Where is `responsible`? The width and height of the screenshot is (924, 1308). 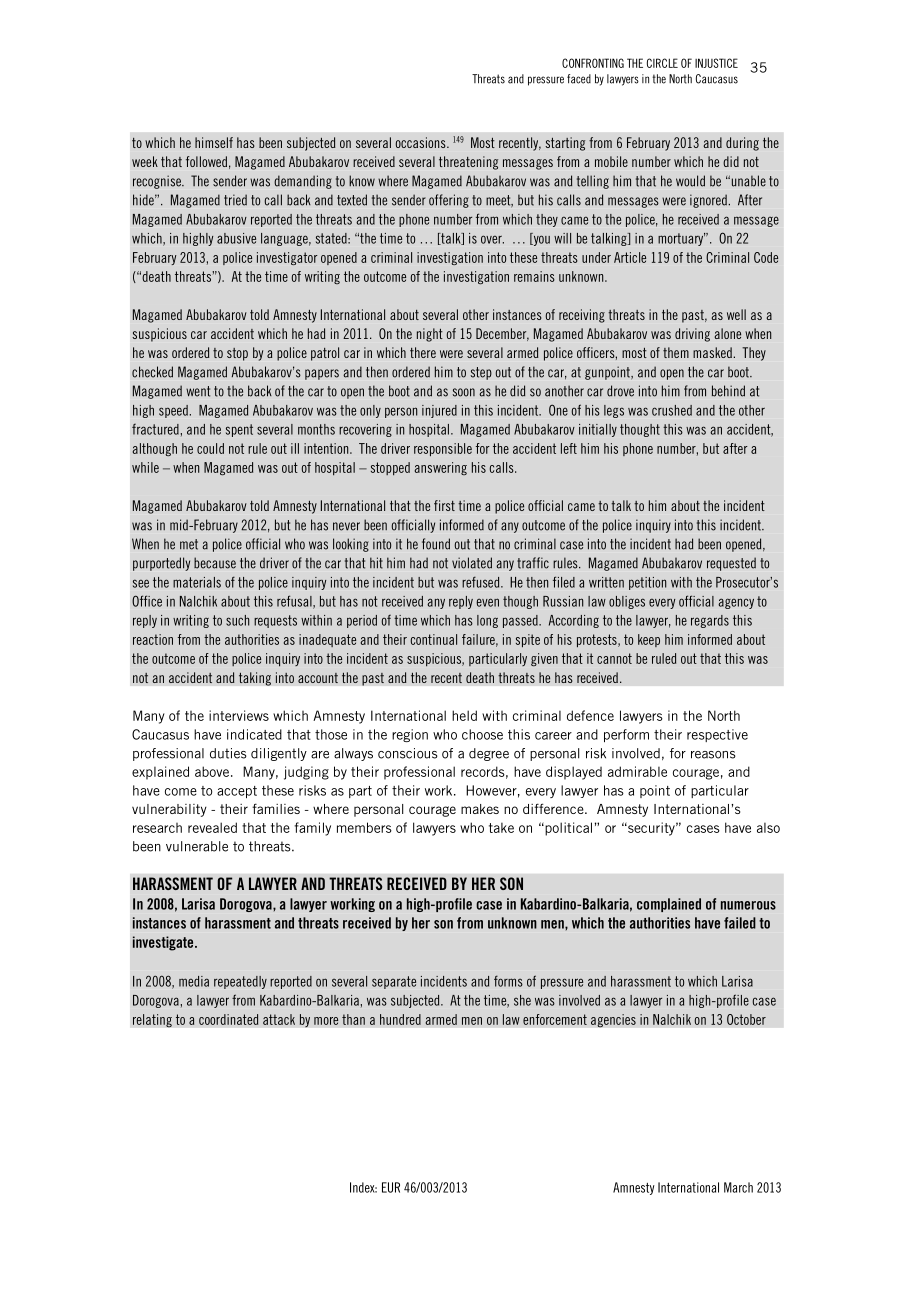 responsible is located at coordinates (443, 449).
